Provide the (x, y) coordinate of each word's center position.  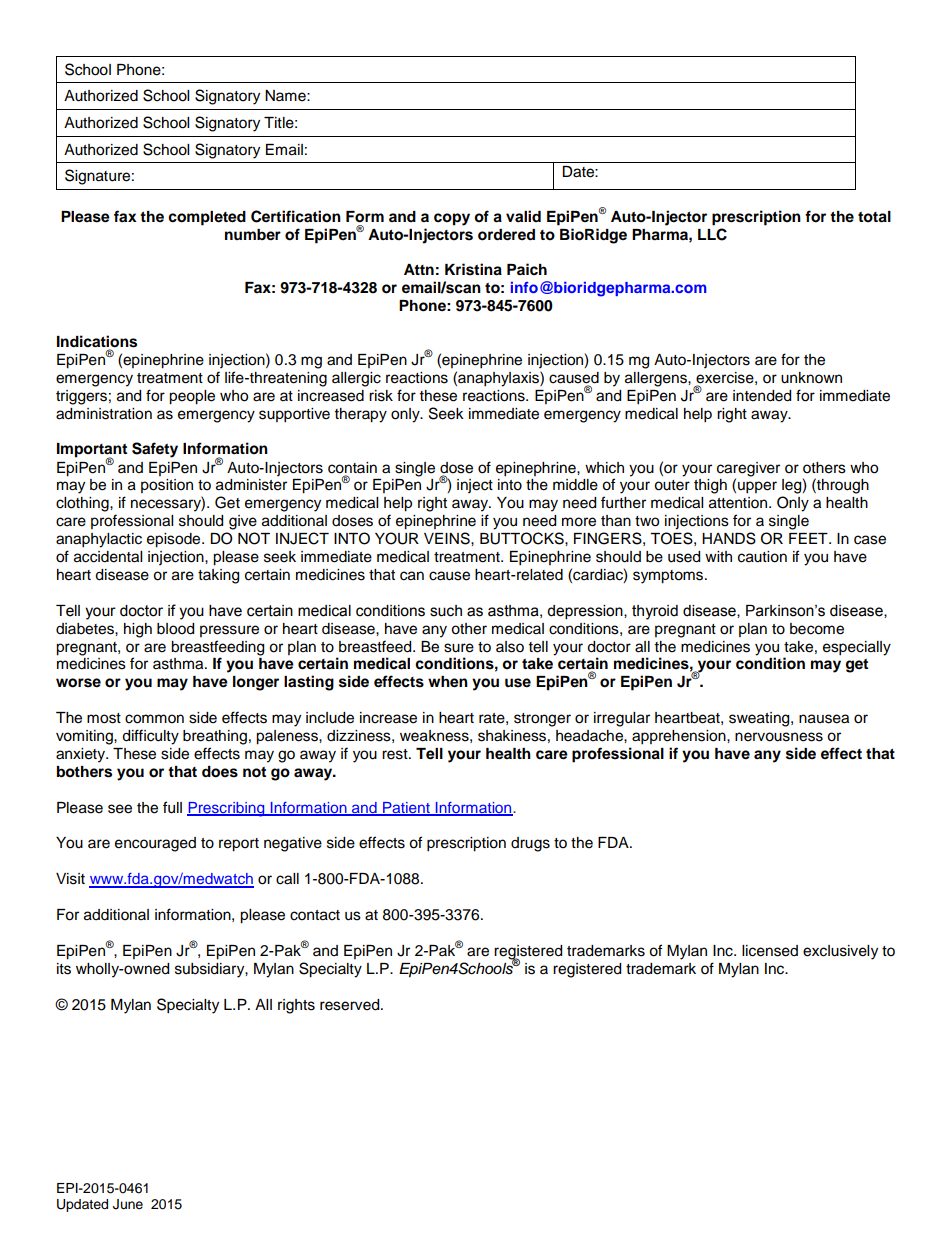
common (154, 719)
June (128, 1204)
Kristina (473, 269)
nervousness (779, 737)
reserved (351, 1005)
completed (207, 218)
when (448, 682)
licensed (770, 951)
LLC (712, 234)
